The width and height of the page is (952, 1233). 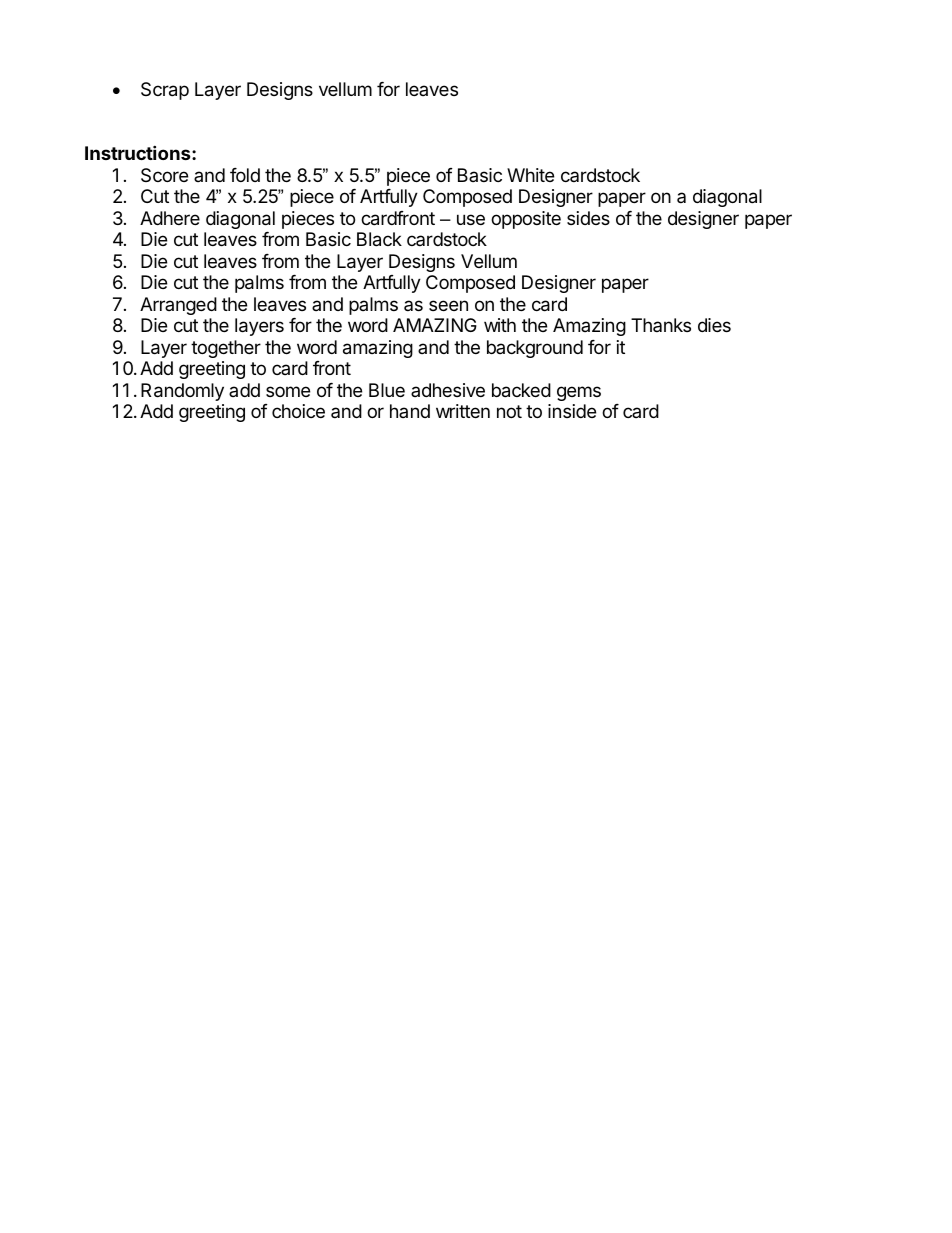 I want to click on White, so click(x=530, y=175).
